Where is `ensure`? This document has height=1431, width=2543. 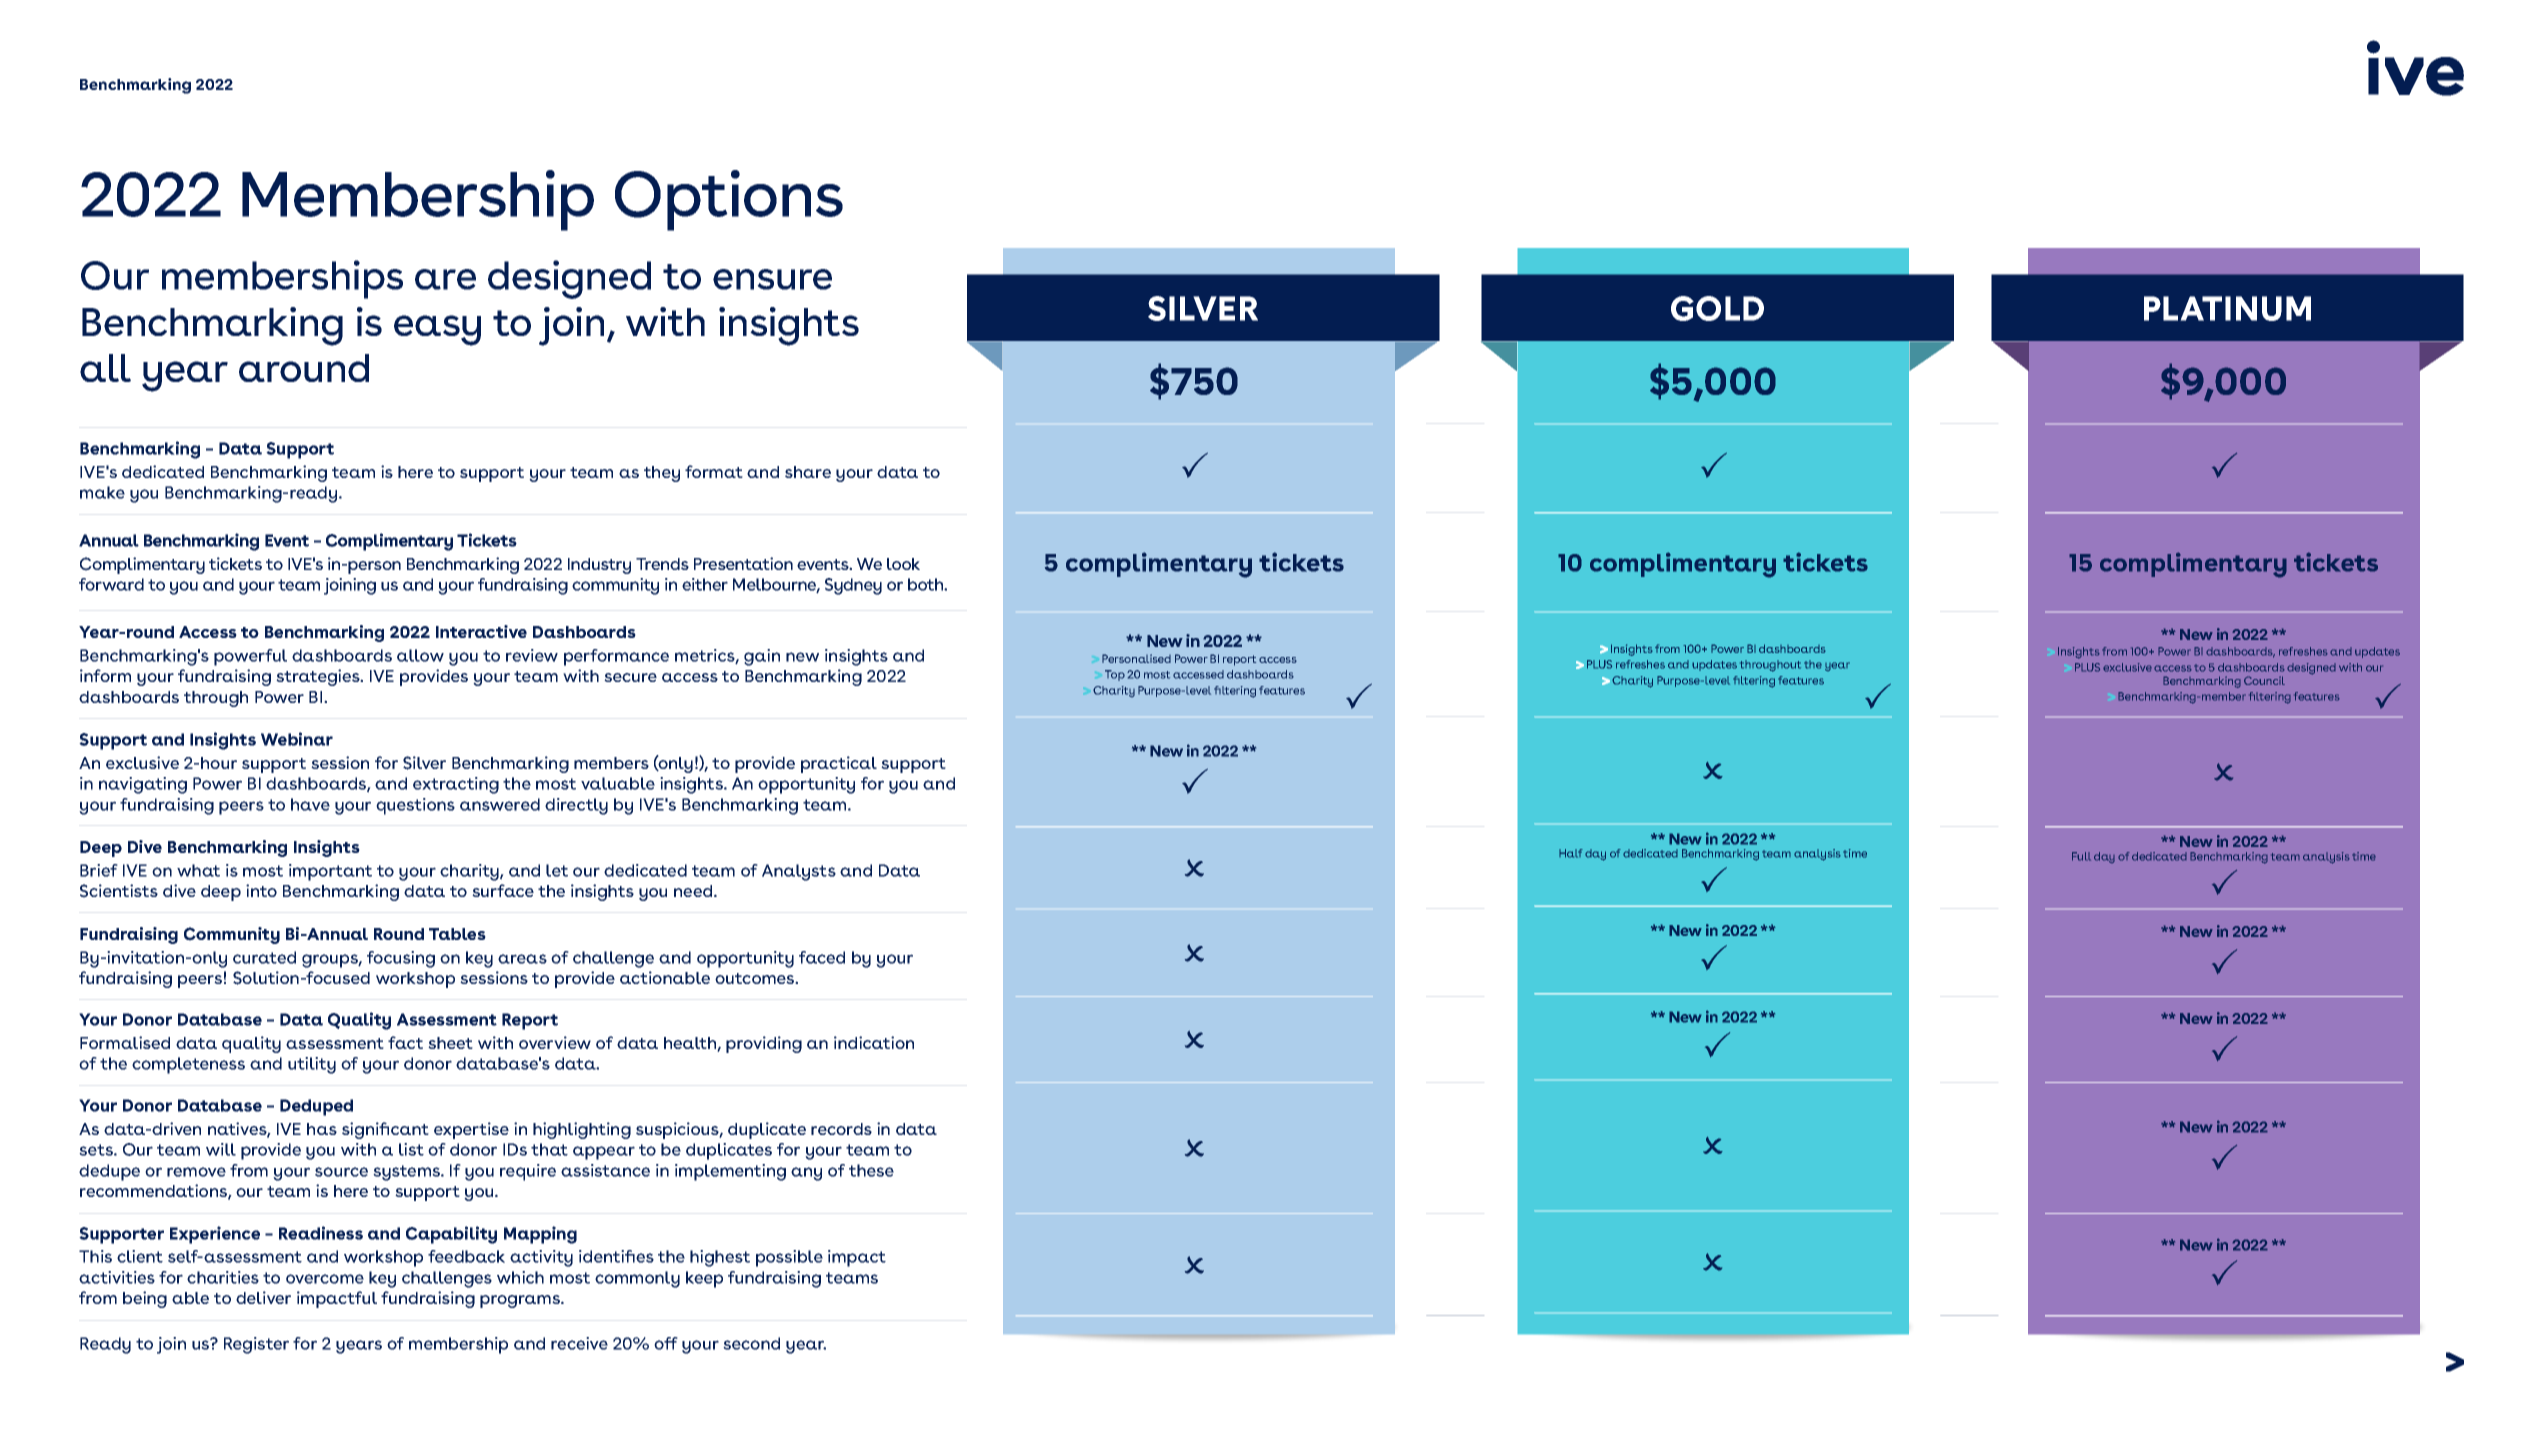
ensure is located at coordinates (772, 279).
